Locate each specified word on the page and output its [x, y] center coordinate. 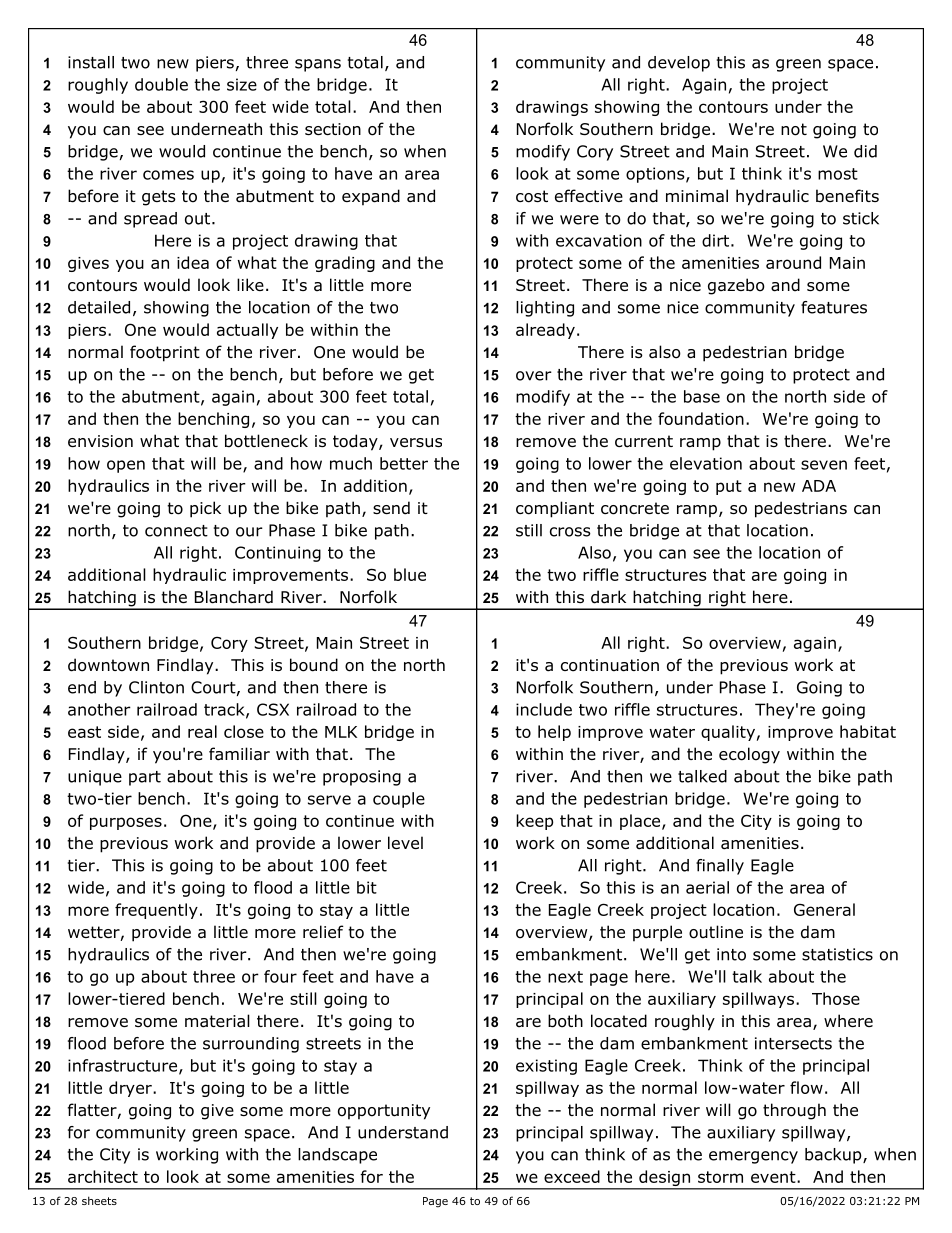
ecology [749, 755]
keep [534, 822]
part [145, 778]
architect [103, 1176]
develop [679, 64]
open [126, 466]
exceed [572, 1176]
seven [824, 465]
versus [416, 443]
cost [532, 196]
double [161, 84]
